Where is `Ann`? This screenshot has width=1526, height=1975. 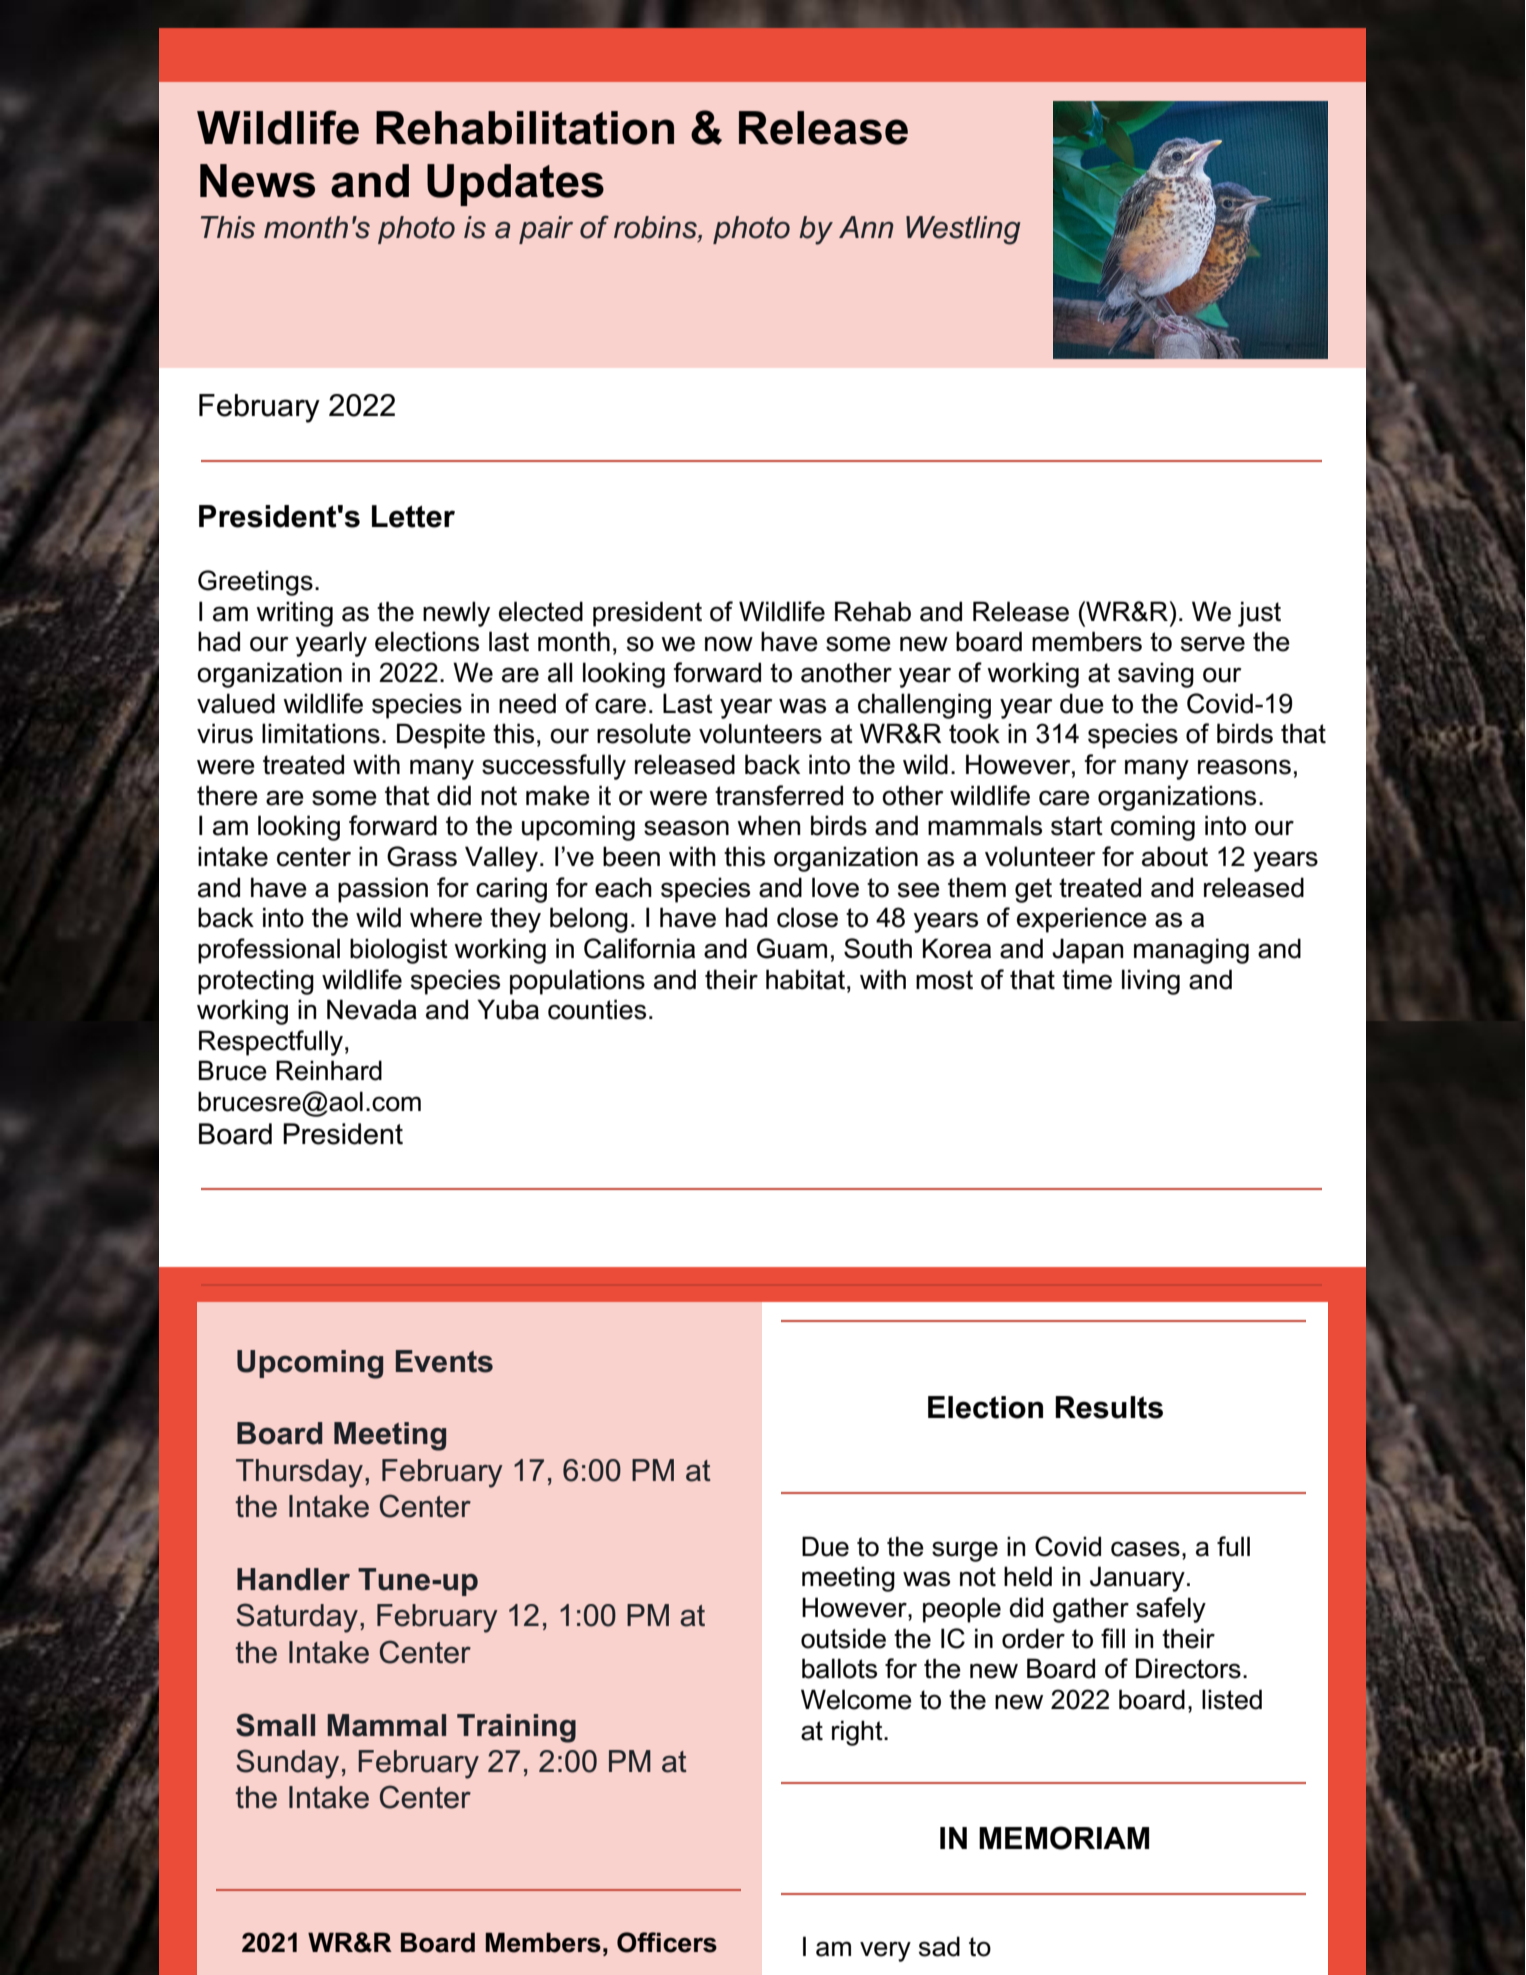
Ann is located at coordinates (866, 227).
